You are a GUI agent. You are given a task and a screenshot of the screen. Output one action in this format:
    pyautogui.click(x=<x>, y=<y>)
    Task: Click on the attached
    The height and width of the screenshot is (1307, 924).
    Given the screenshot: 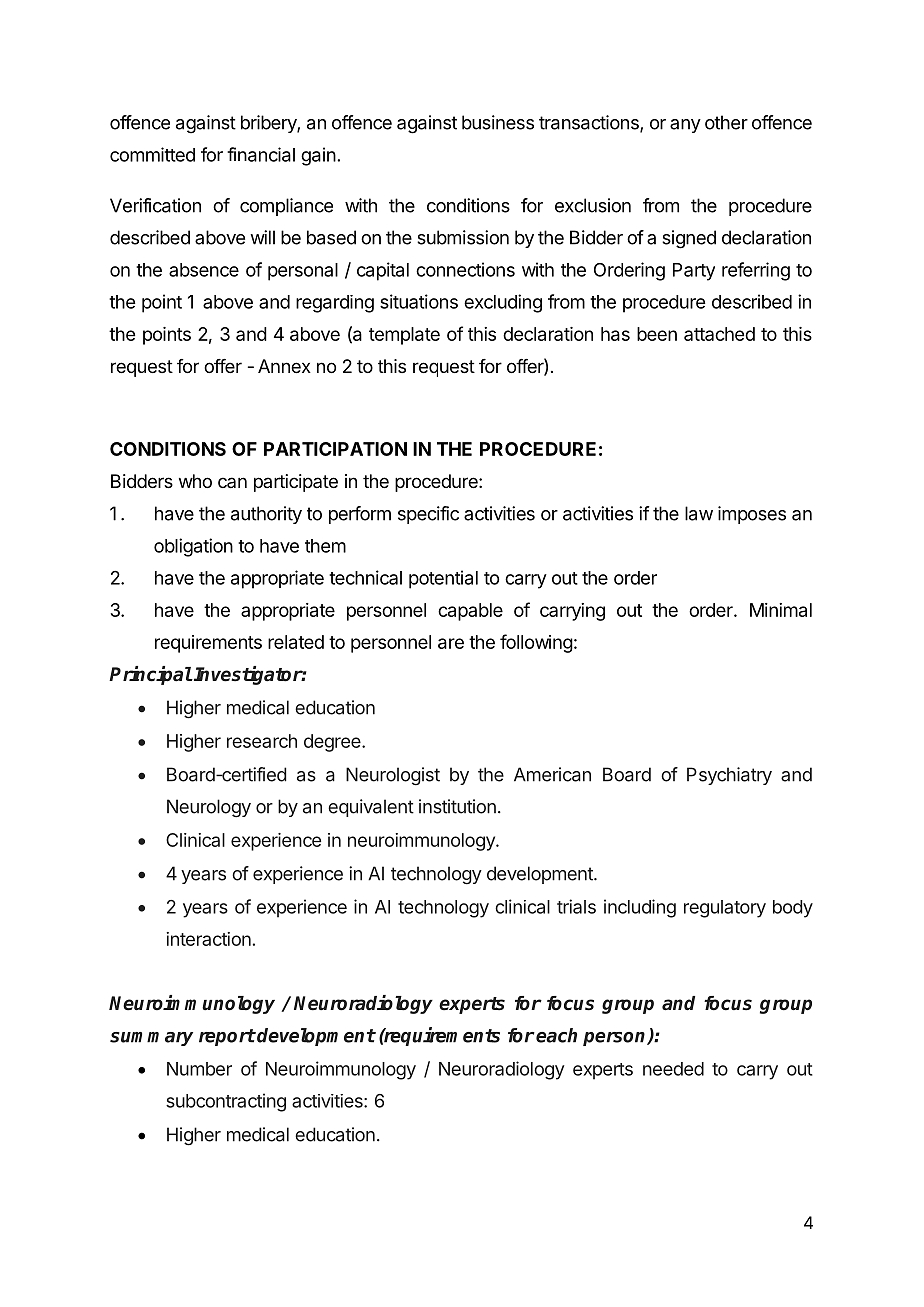 What is the action you would take?
    pyautogui.click(x=719, y=334)
